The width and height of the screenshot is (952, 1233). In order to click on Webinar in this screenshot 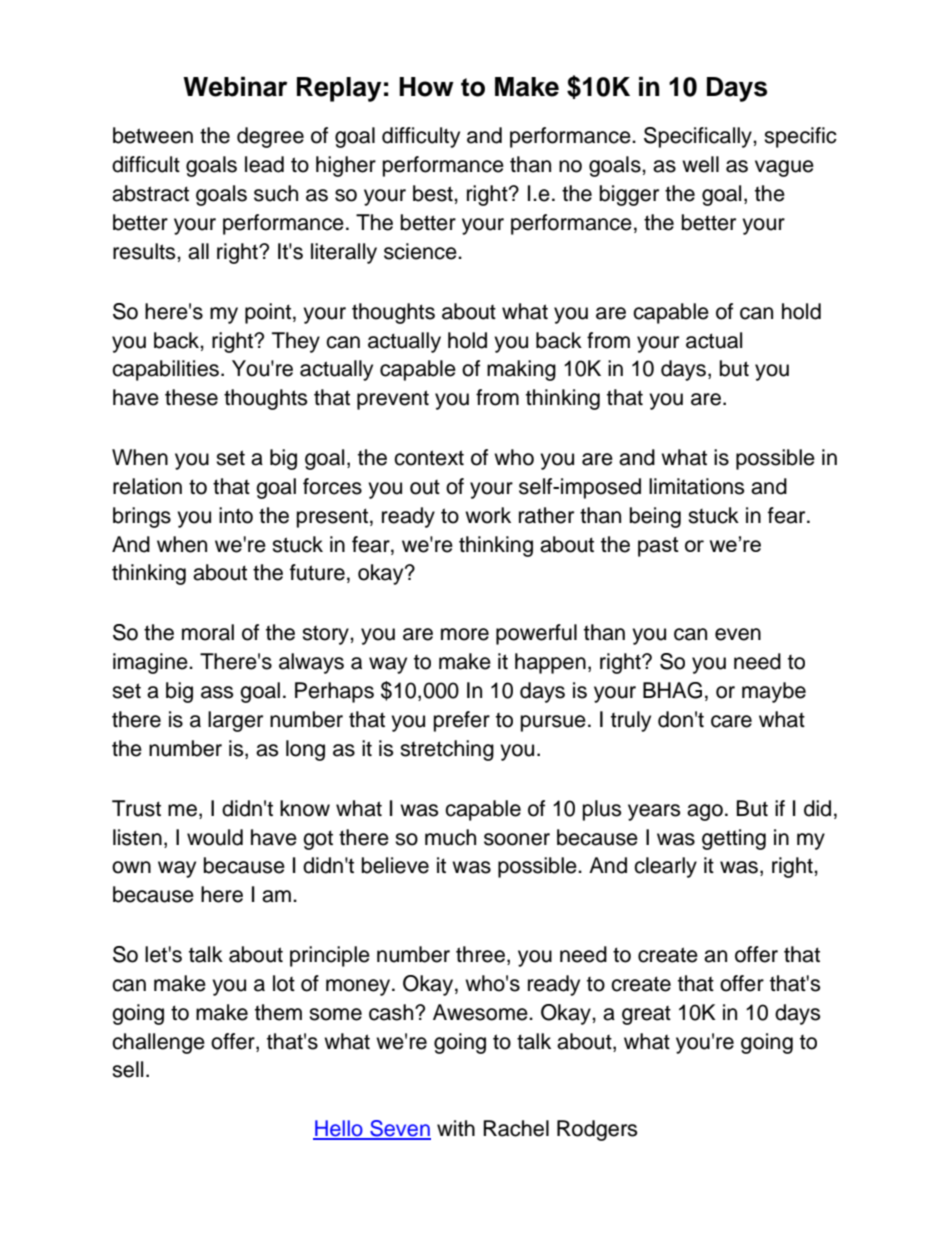, I will do `click(235, 86)`.
